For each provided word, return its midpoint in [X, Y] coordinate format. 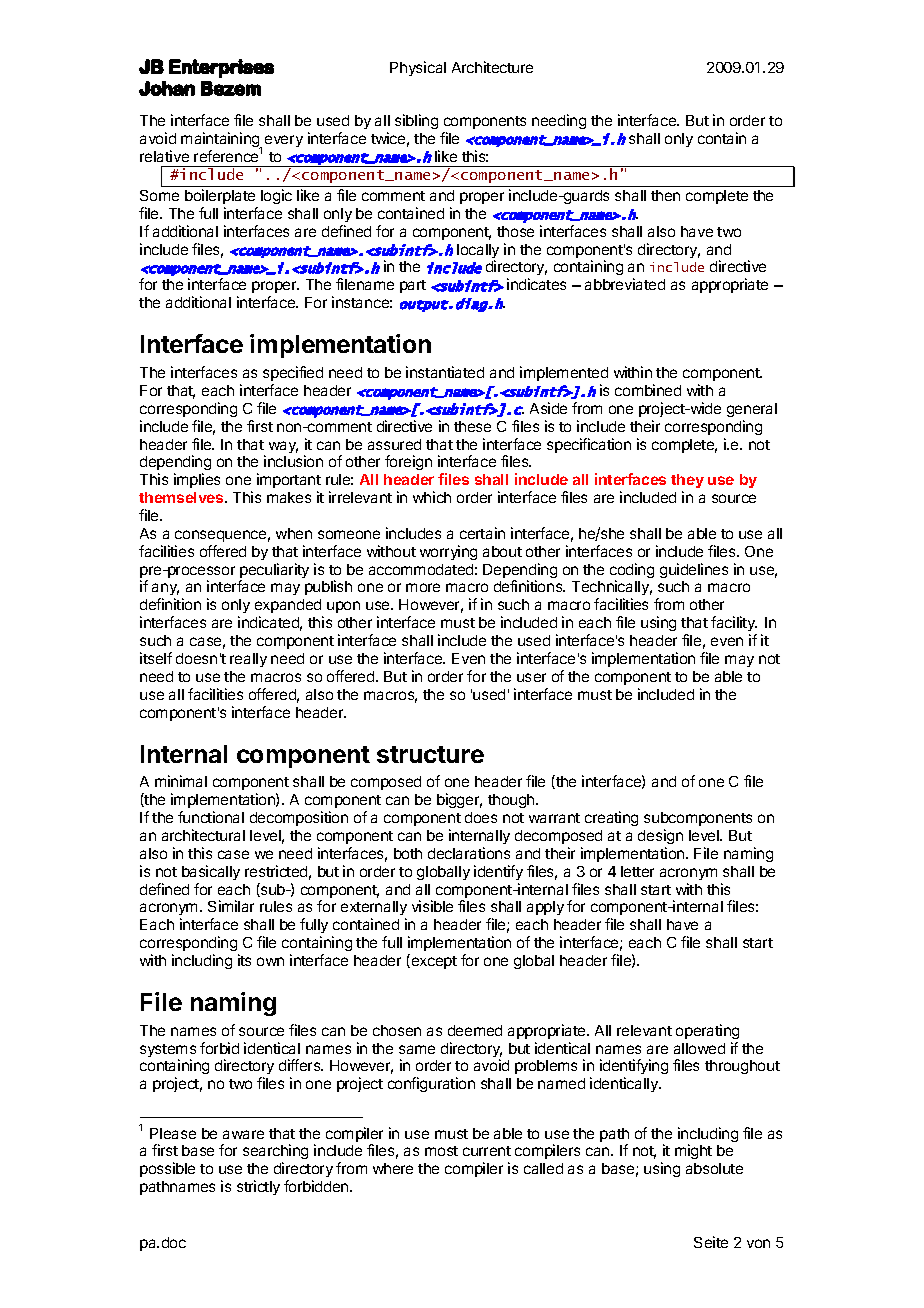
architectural [203, 835]
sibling [416, 121]
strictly [258, 1187]
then [665, 195]
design [660, 836]
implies [197, 480]
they [687, 481]
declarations [469, 853]
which [432, 497]
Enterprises [221, 68]
